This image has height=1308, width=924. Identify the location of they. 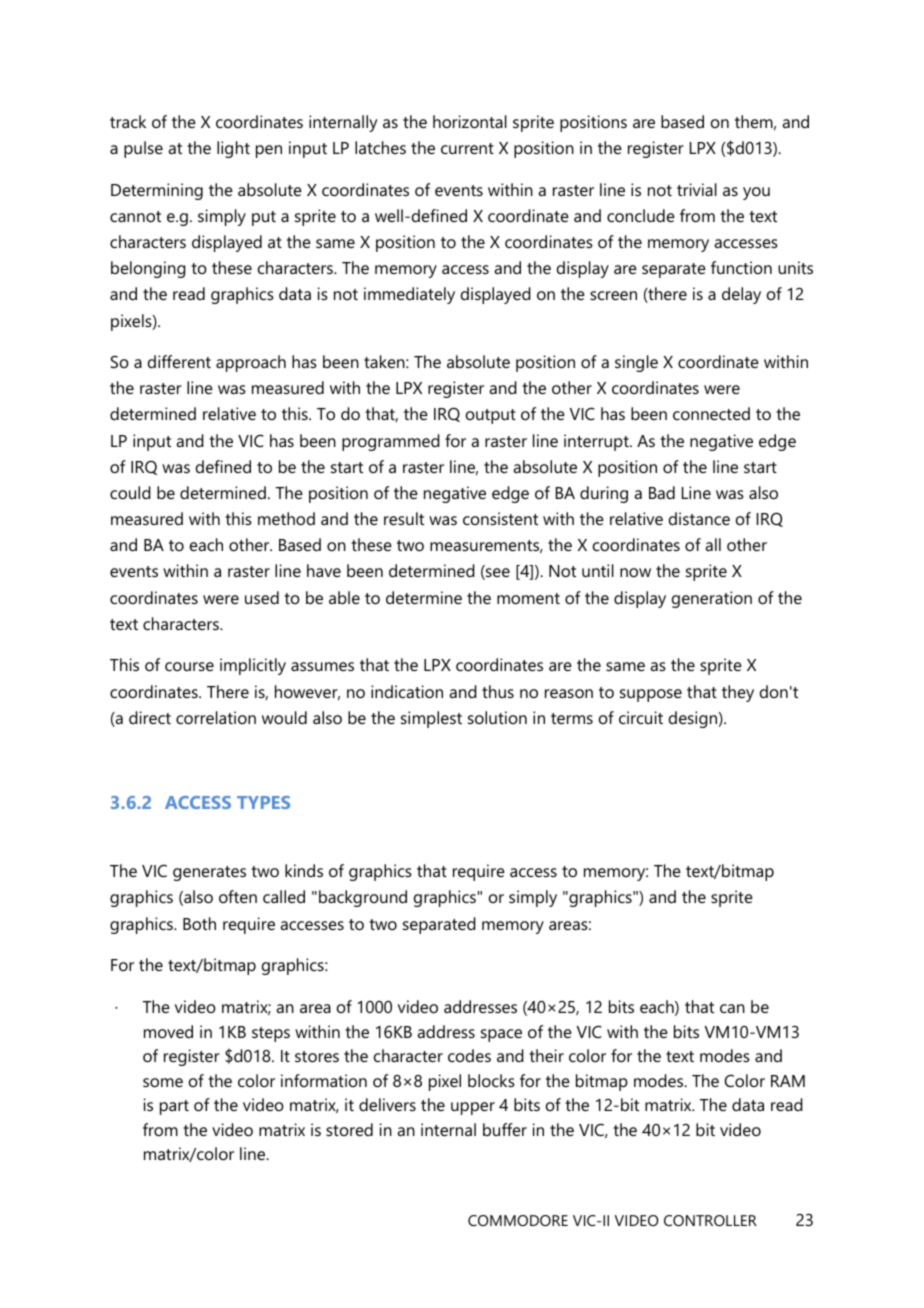
(738, 693).
